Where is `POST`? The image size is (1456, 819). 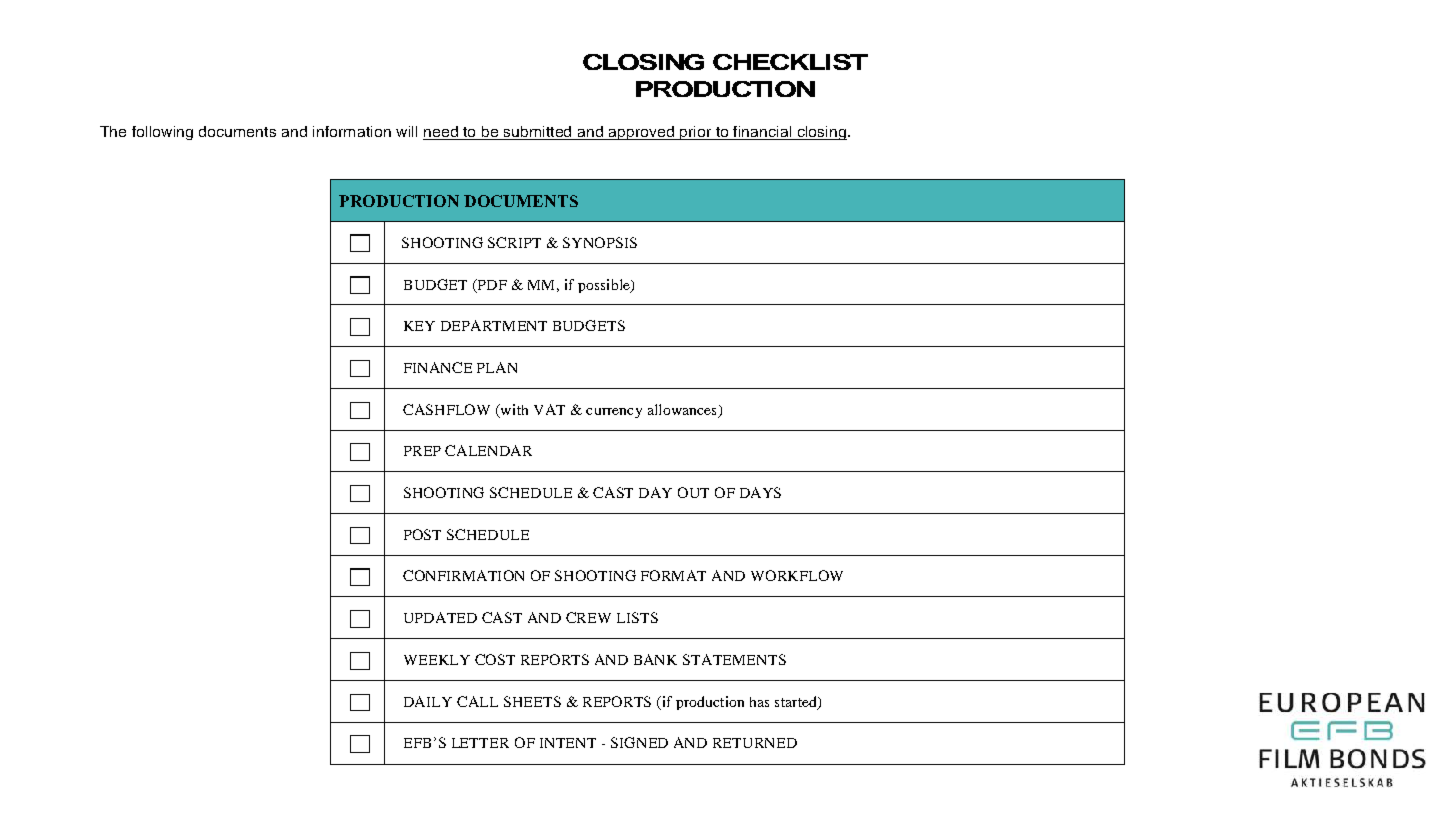
POST is located at coordinates (422, 534).
